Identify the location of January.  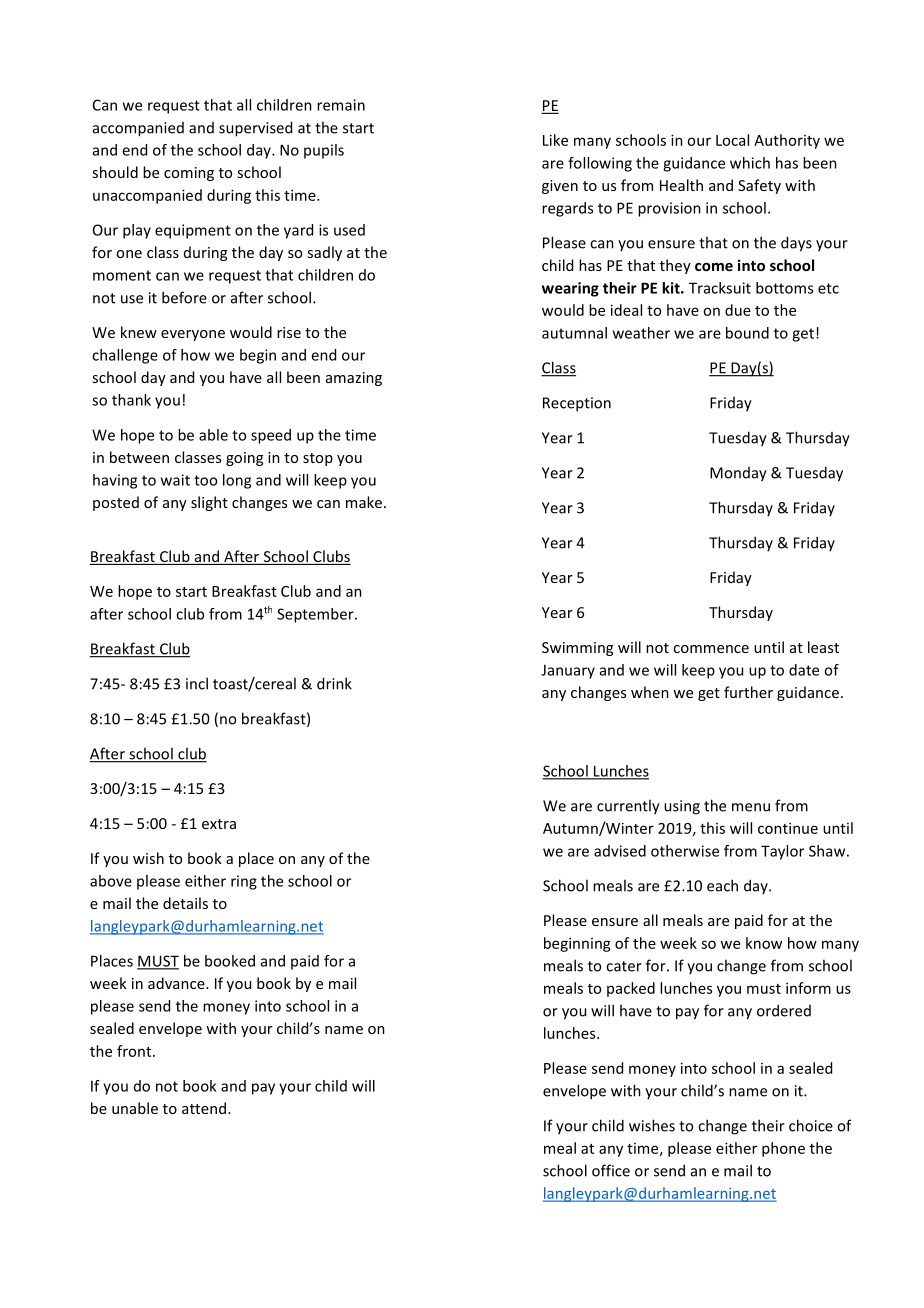
(568, 671).
